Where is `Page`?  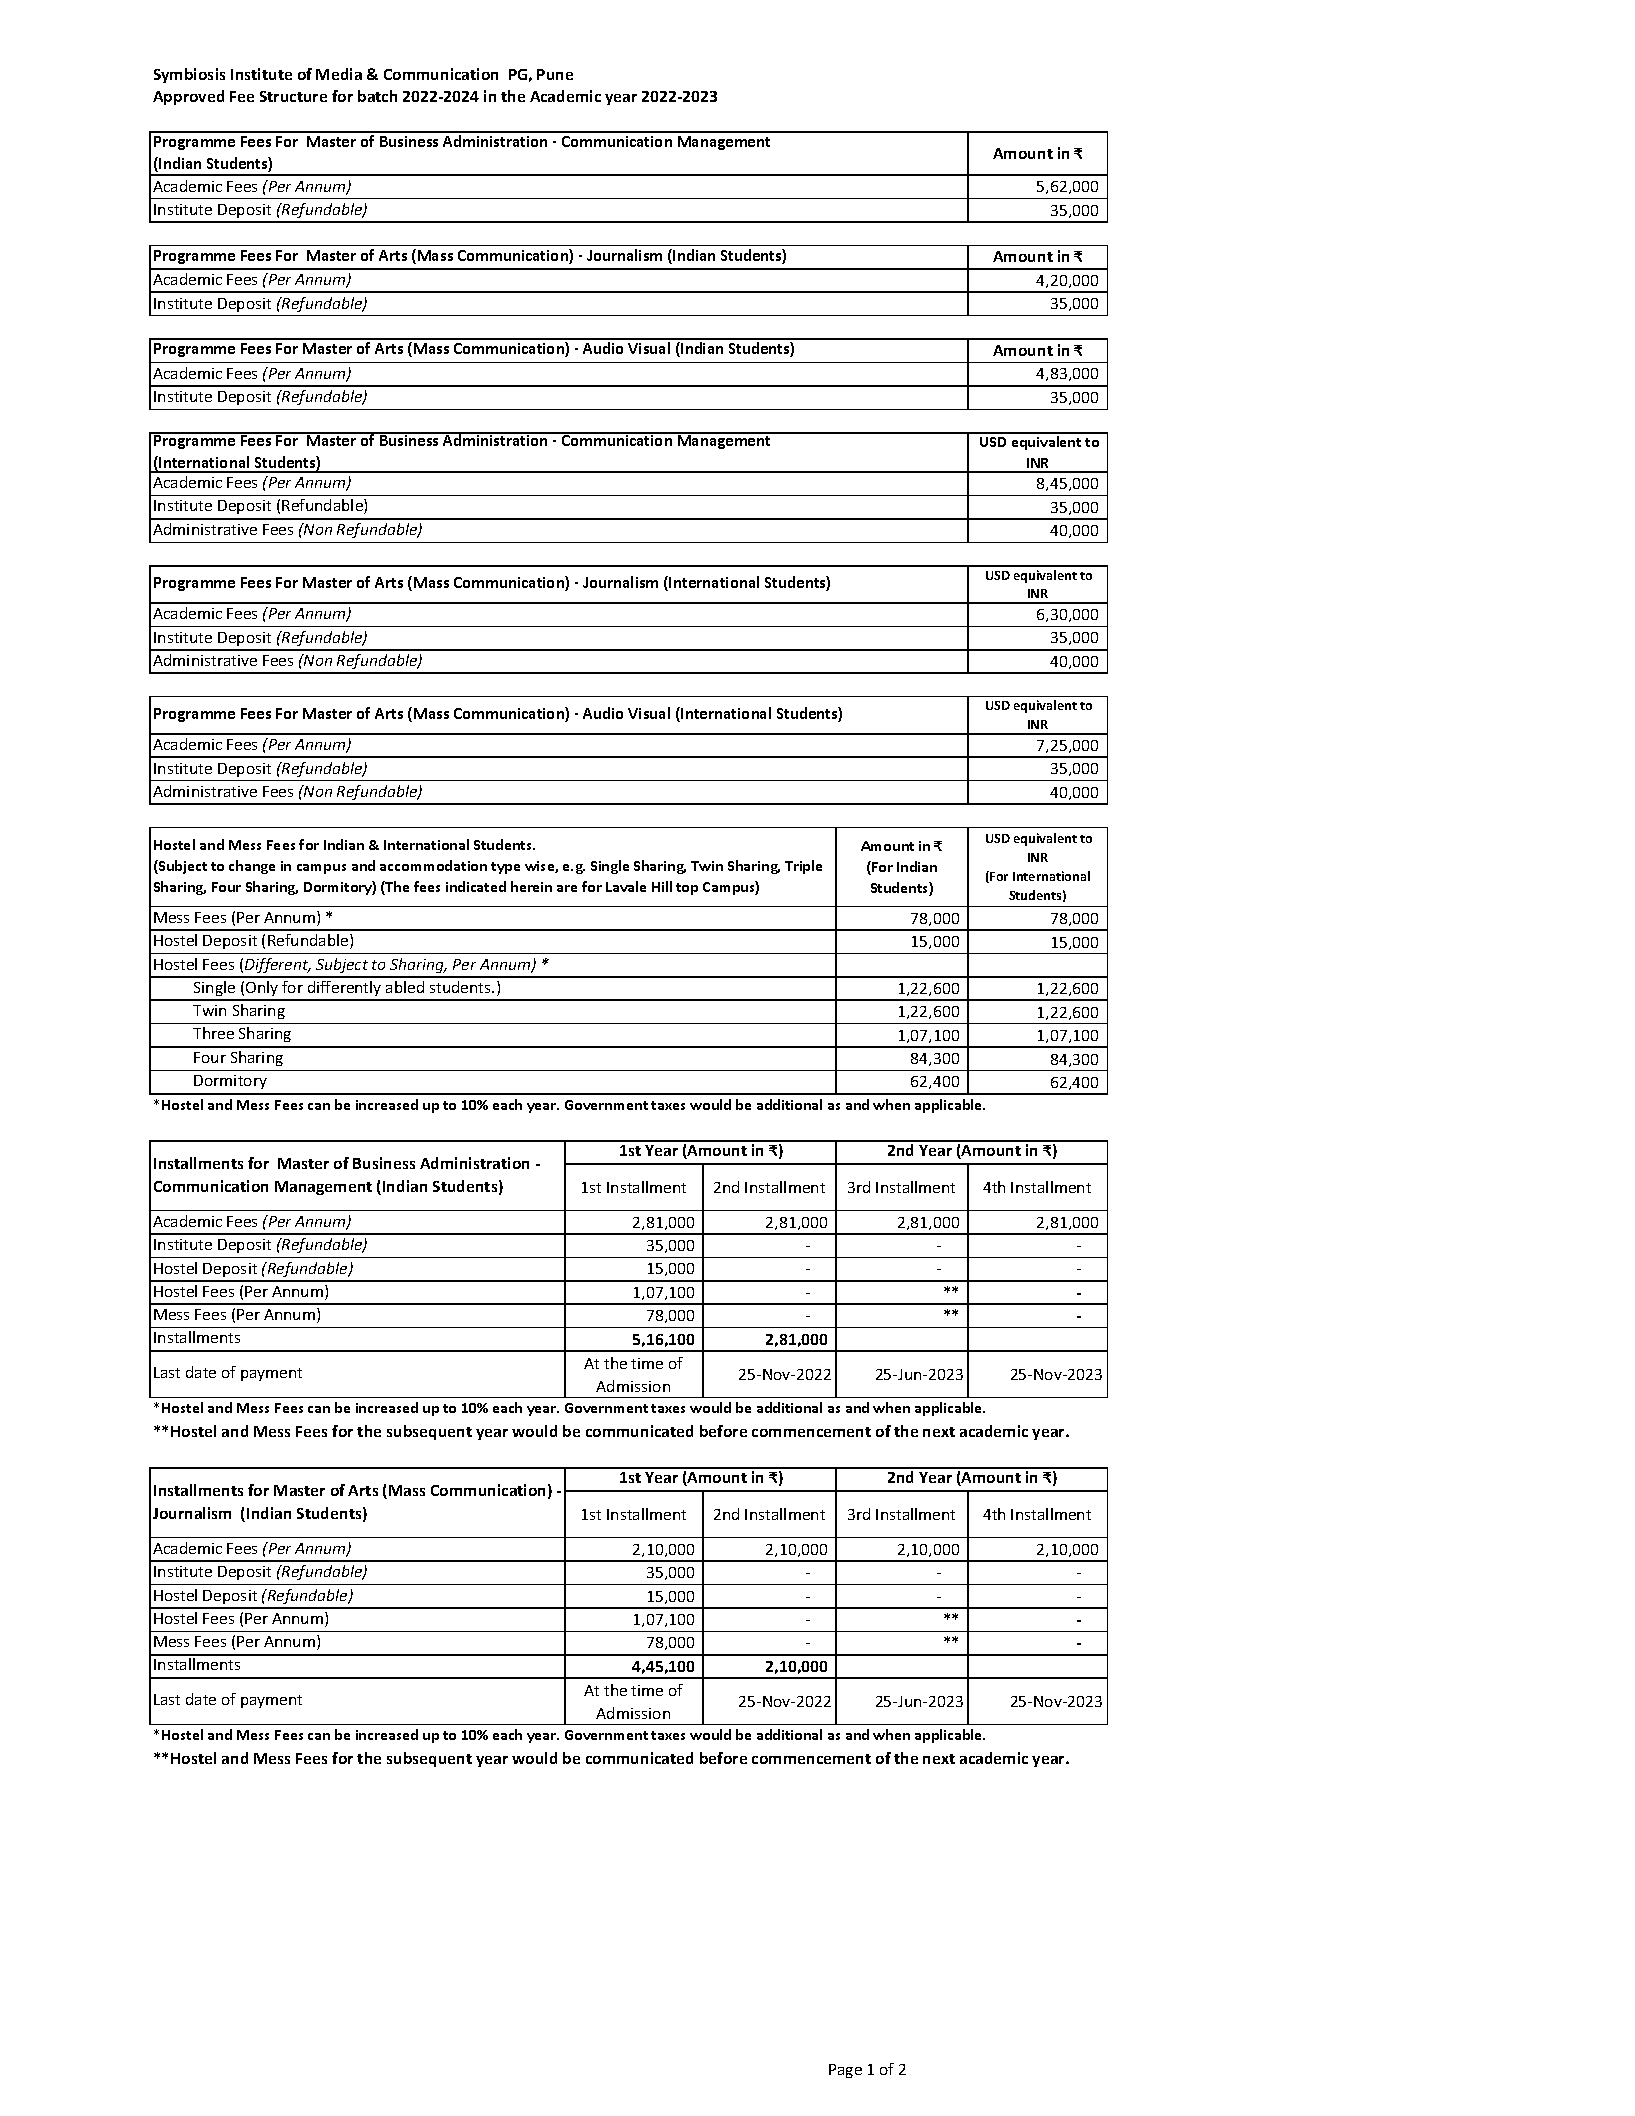
Page is located at coordinates (845, 2071).
